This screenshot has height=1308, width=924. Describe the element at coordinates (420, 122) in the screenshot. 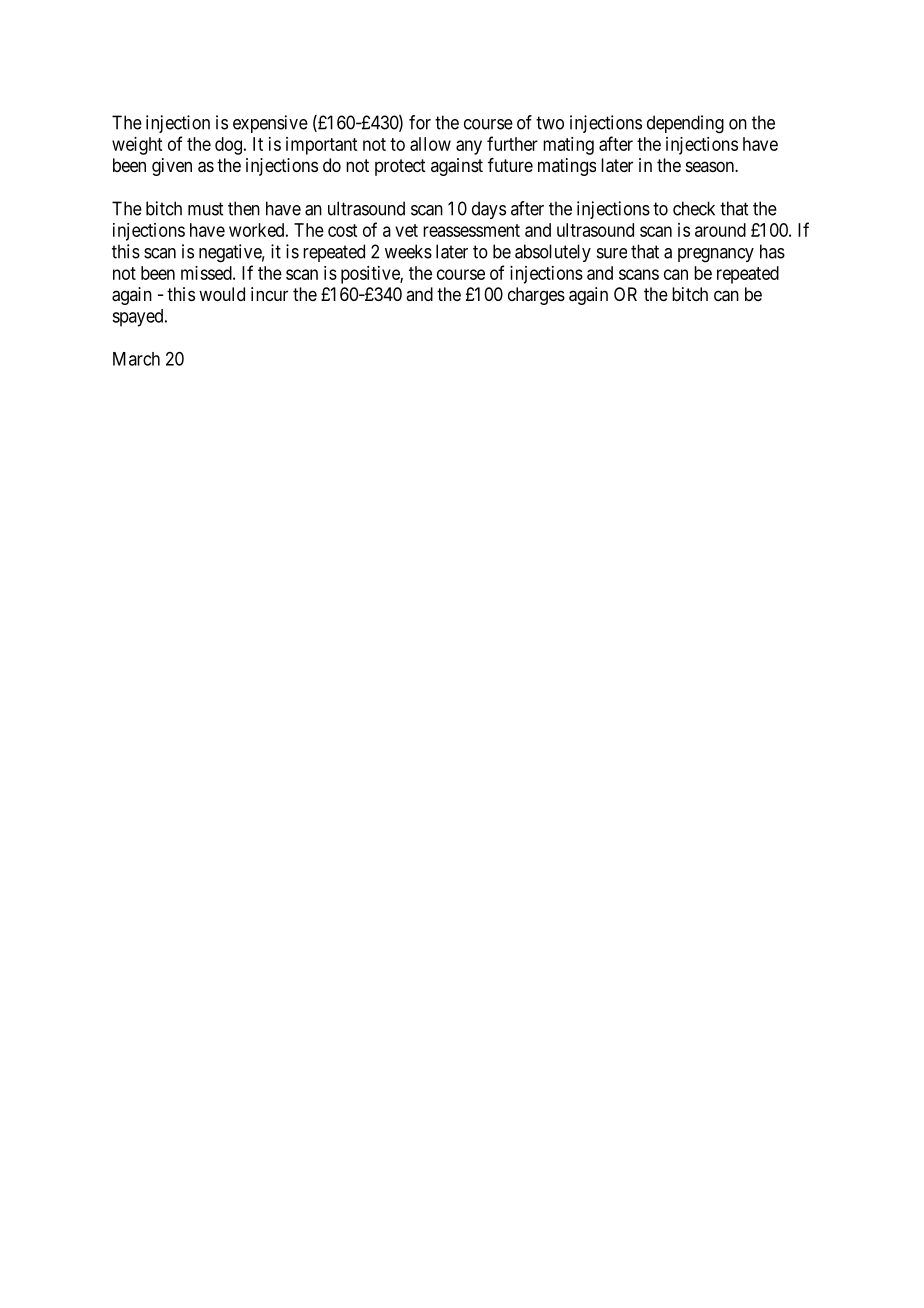

I see `for` at that location.
